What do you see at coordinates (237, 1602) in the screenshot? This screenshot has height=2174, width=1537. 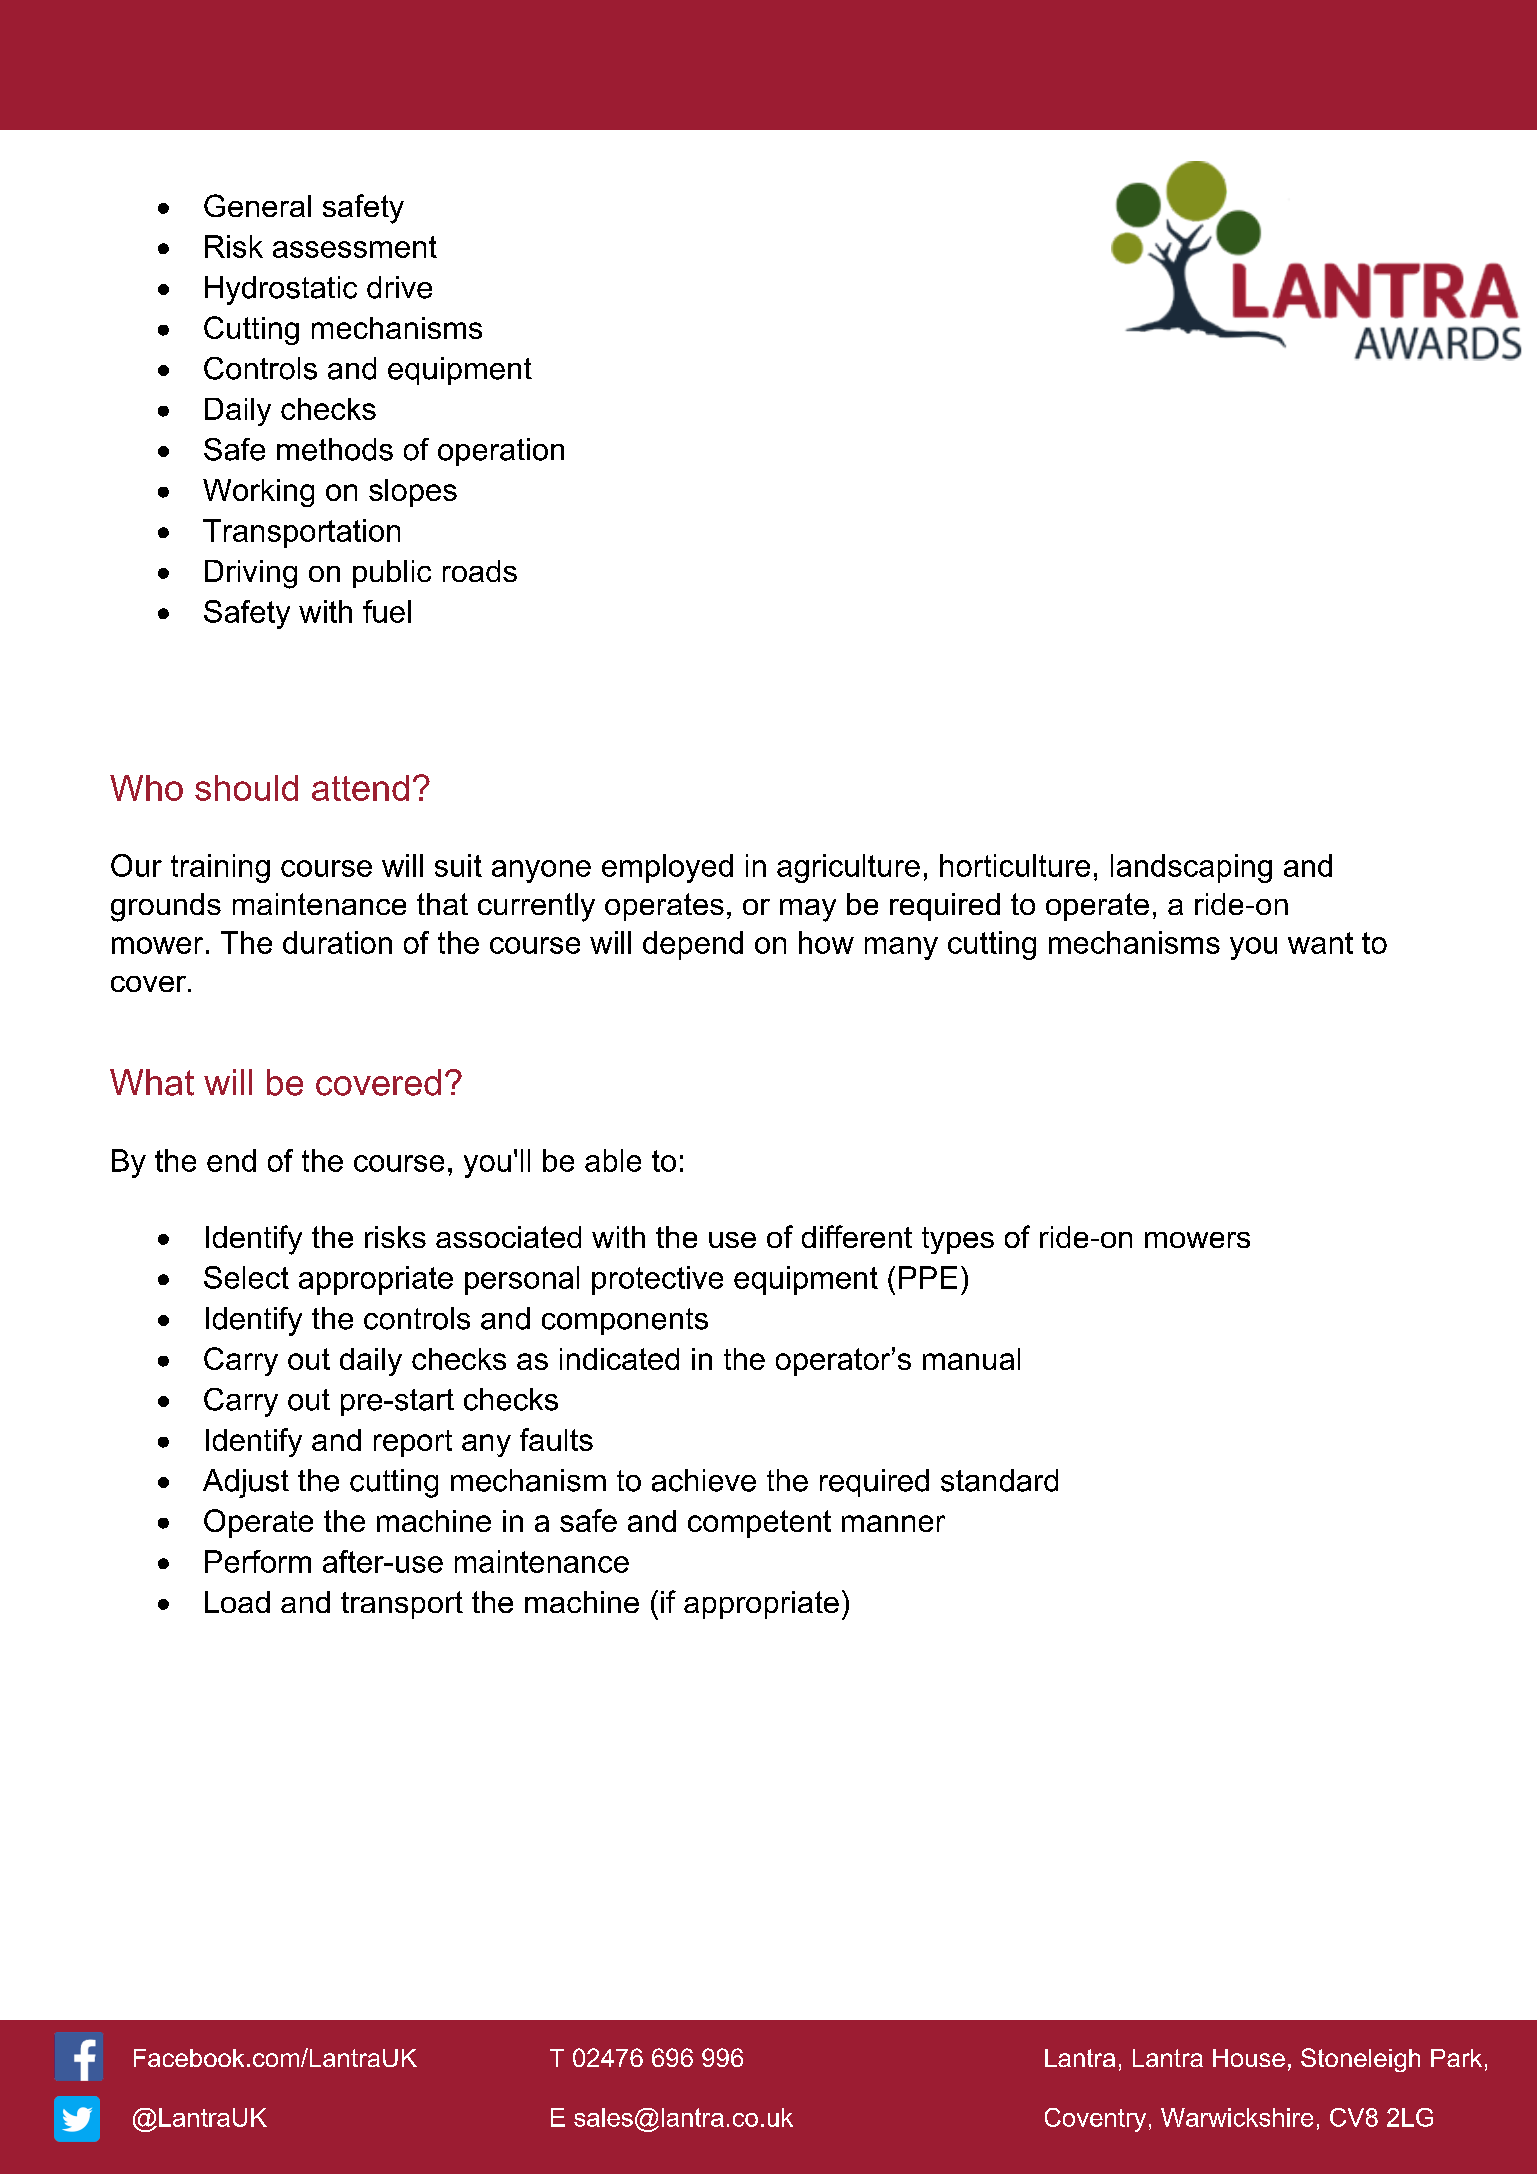 I see `Load` at bounding box center [237, 1602].
